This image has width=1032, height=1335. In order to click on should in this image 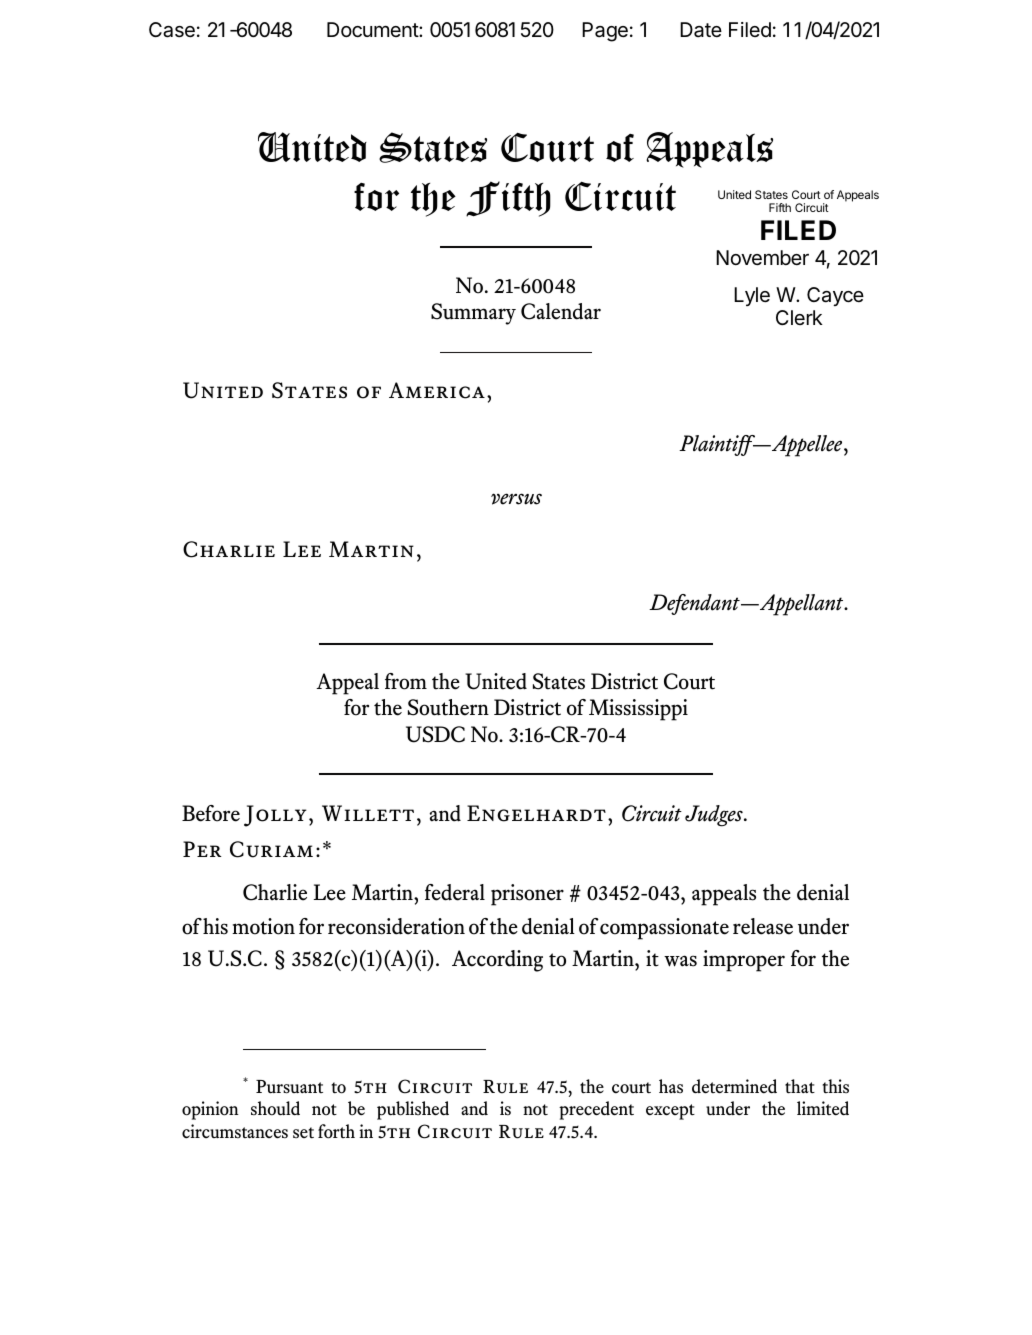, I will do `click(275, 1108)`.
